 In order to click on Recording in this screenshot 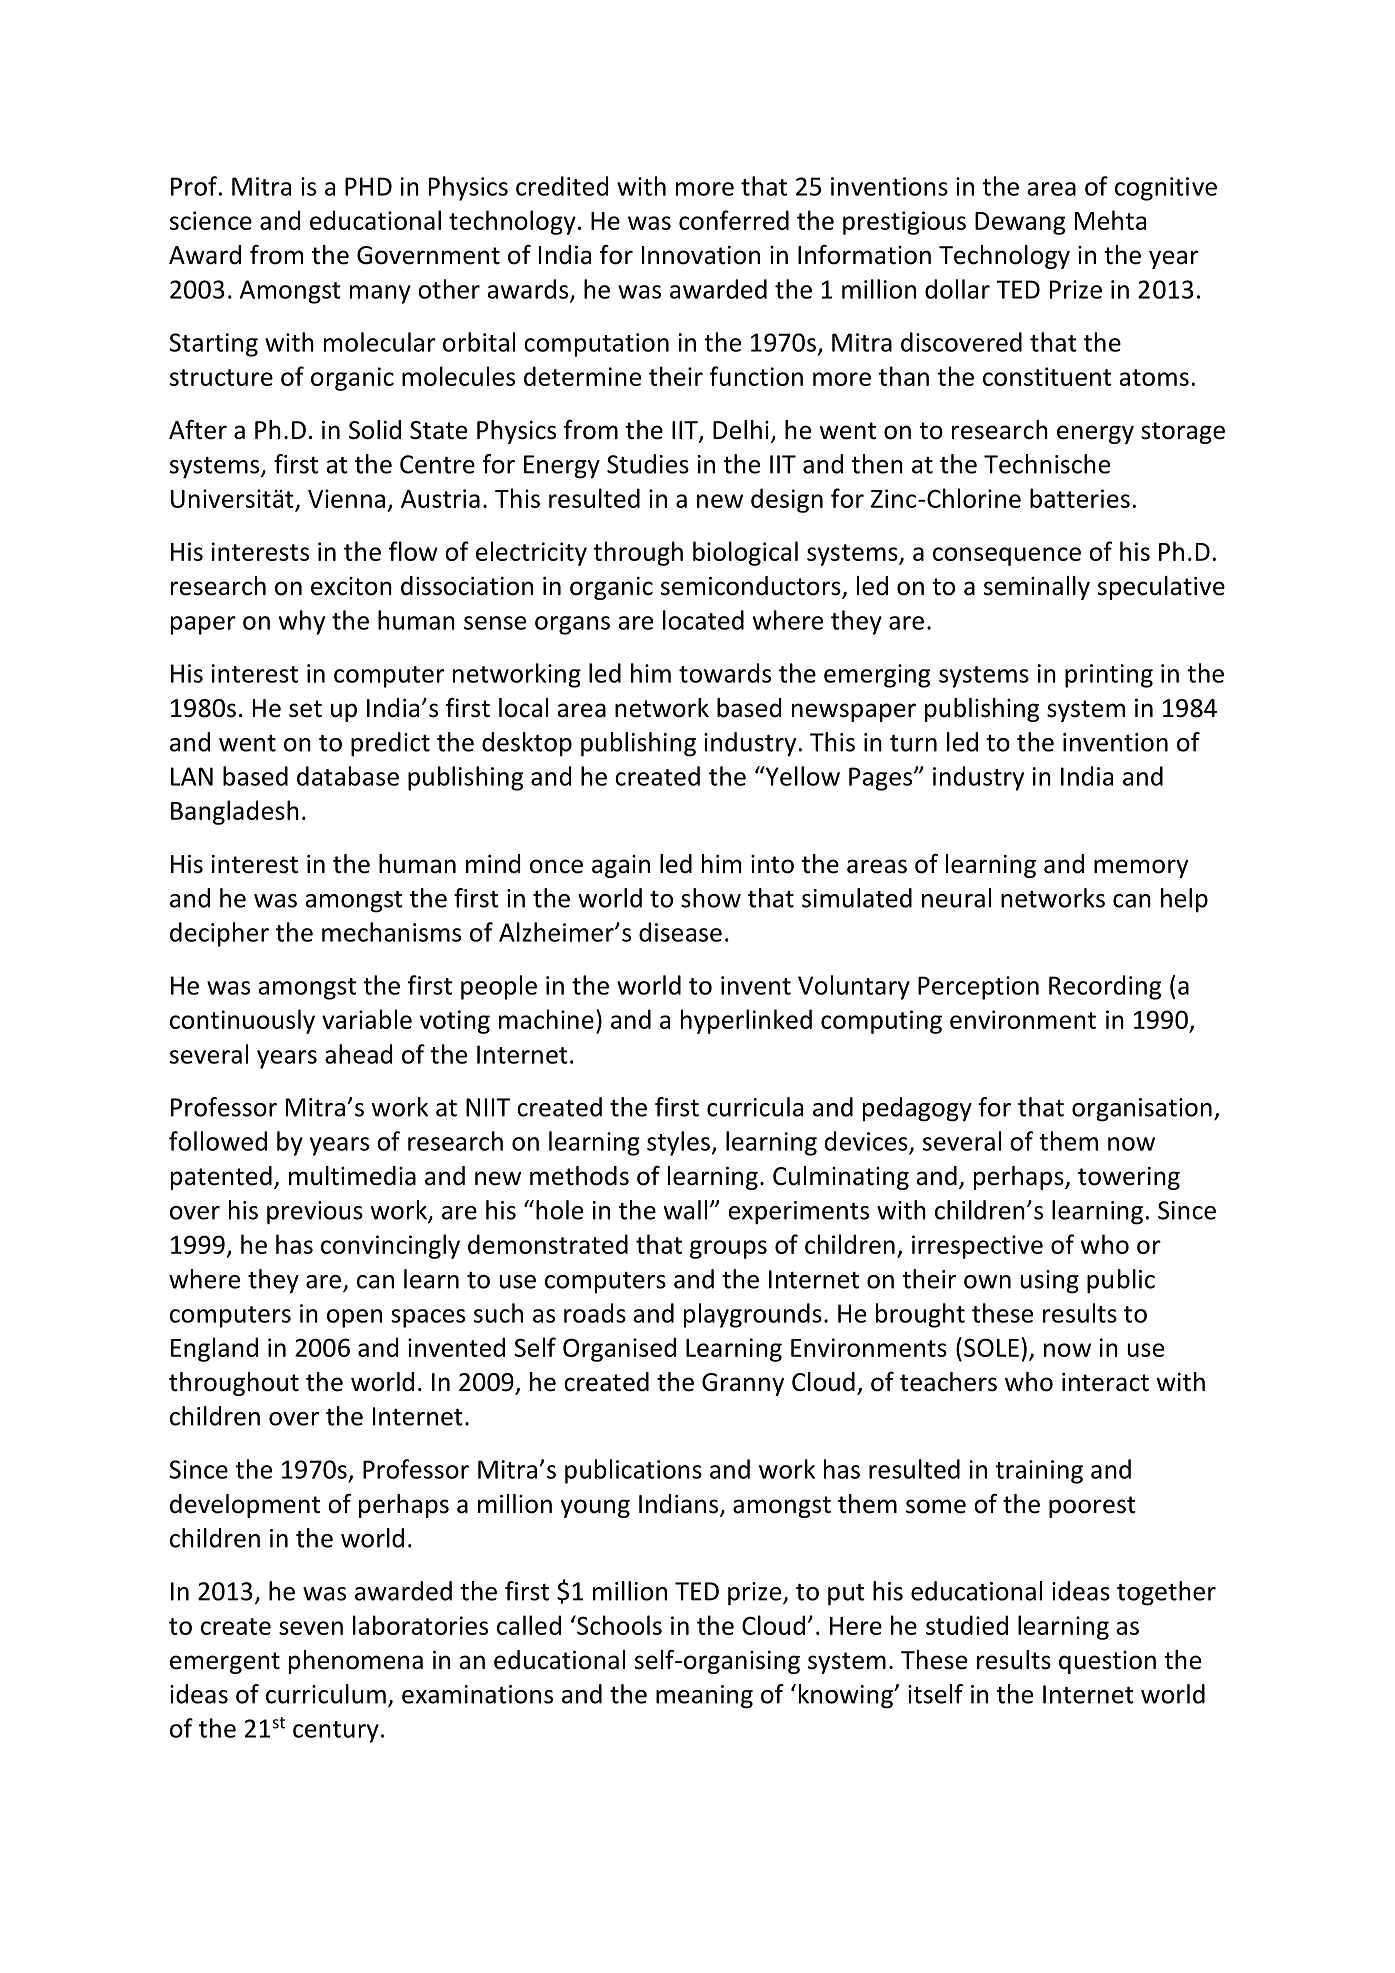, I will do `click(1105, 987)`.
